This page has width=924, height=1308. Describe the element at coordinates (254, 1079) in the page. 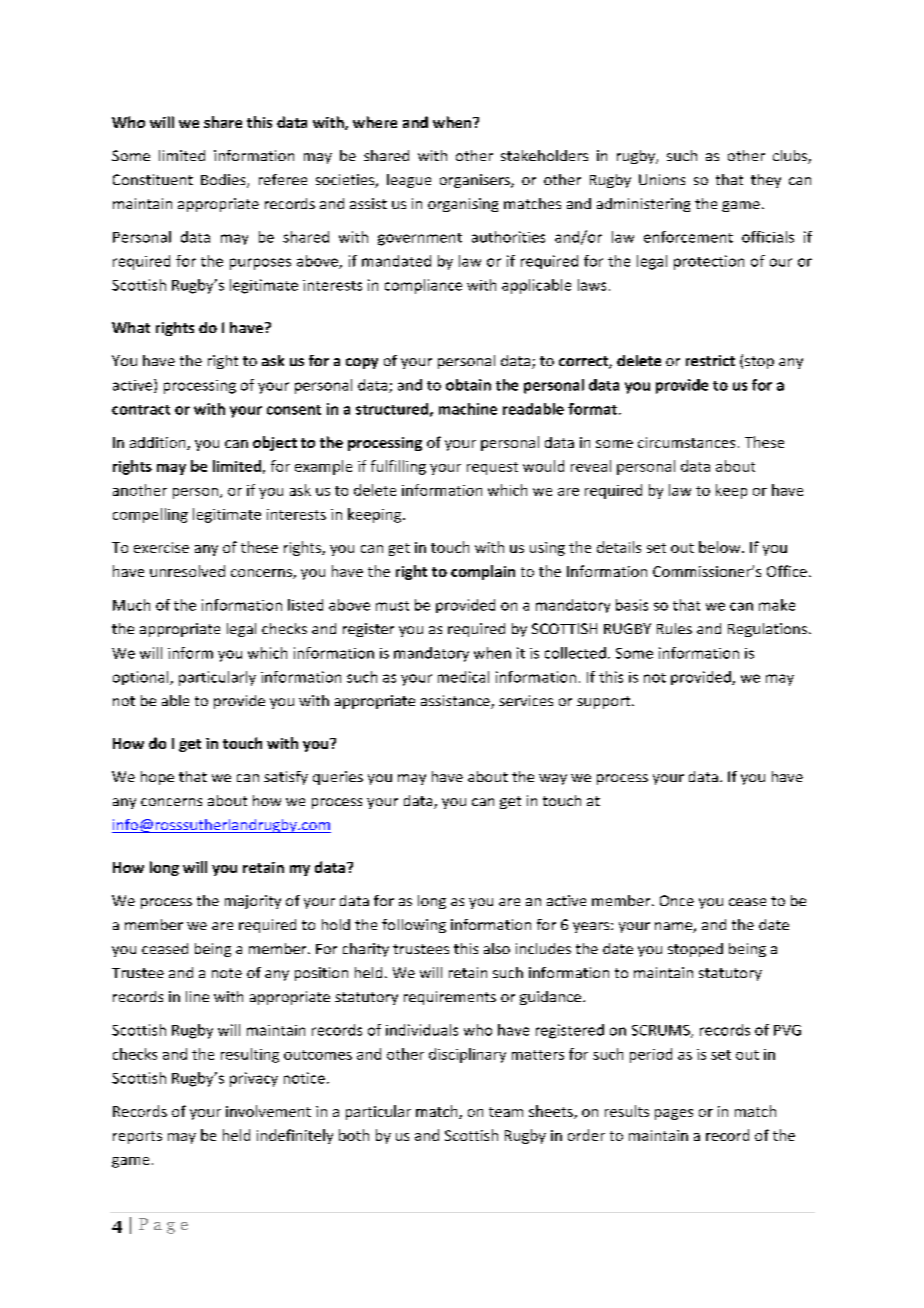

I see `privacy` at that location.
